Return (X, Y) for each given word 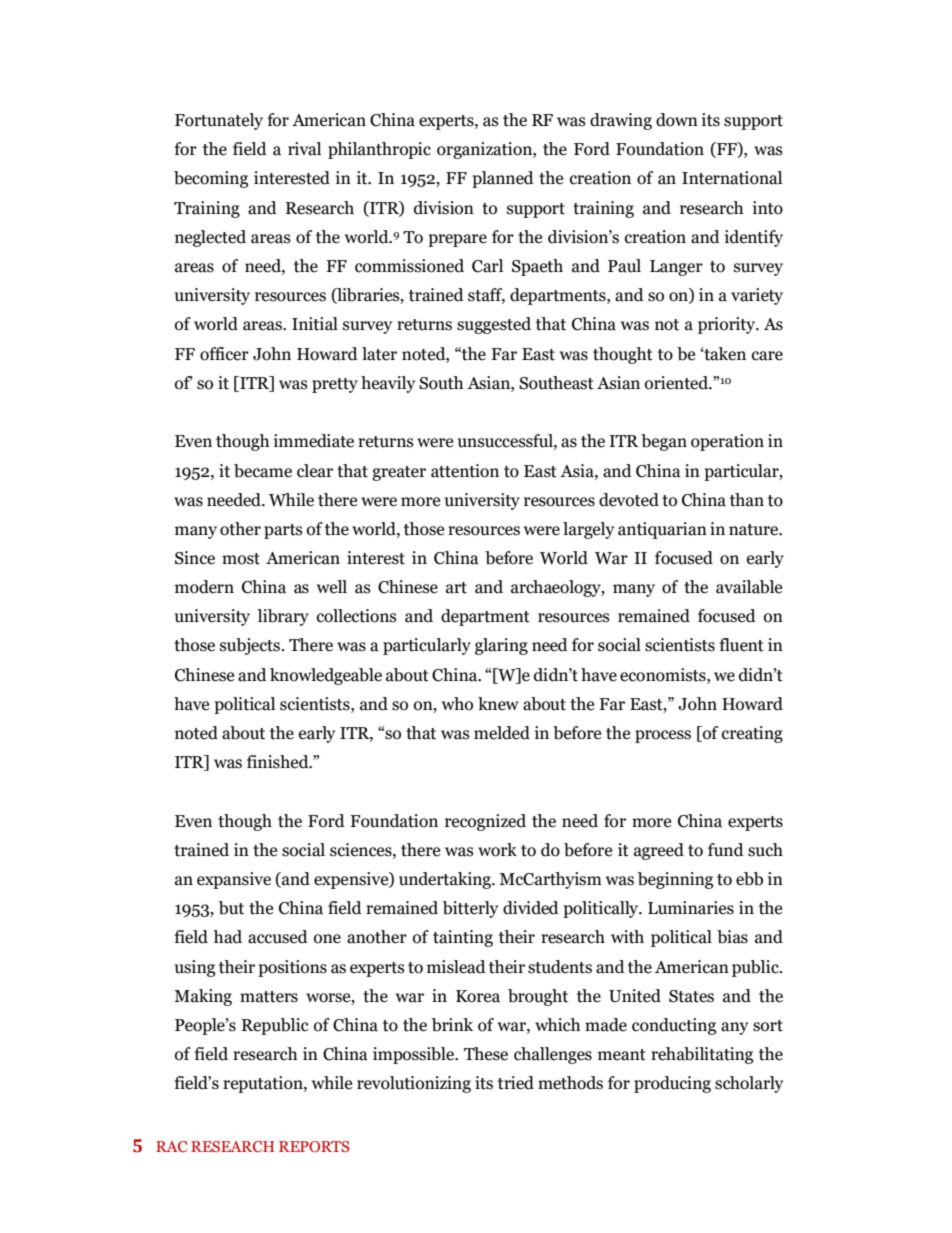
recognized (485, 822)
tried (516, 1083)
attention (465, 471)
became (263, 471)
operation (727, 442)
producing (672, 1084)
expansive (234, 880)
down (677, 120)
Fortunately (219, 121)
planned (503, 179)
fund (726, 850)
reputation (264, 1084)
